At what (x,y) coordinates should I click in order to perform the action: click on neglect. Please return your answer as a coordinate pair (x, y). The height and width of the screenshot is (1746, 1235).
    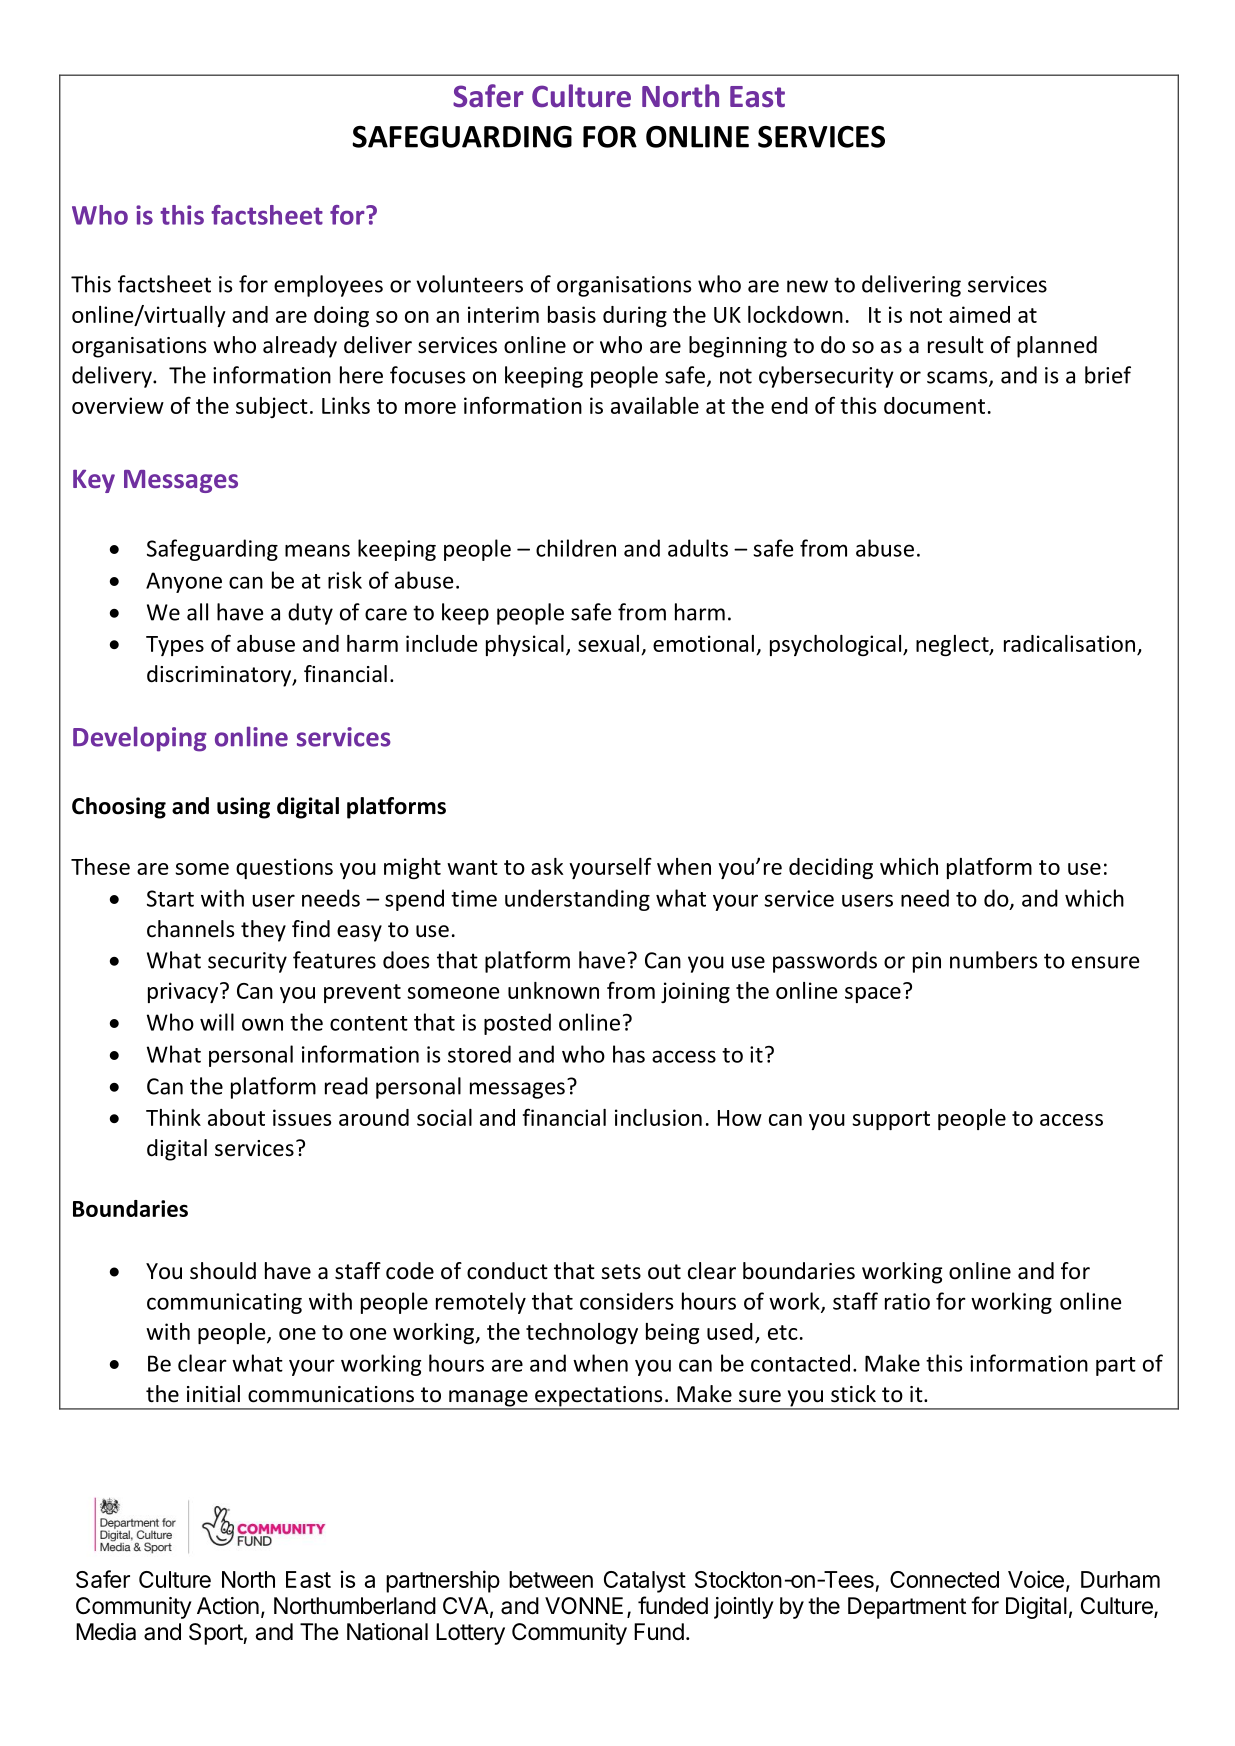
    Looking at the image, I should click on (953, 645).
